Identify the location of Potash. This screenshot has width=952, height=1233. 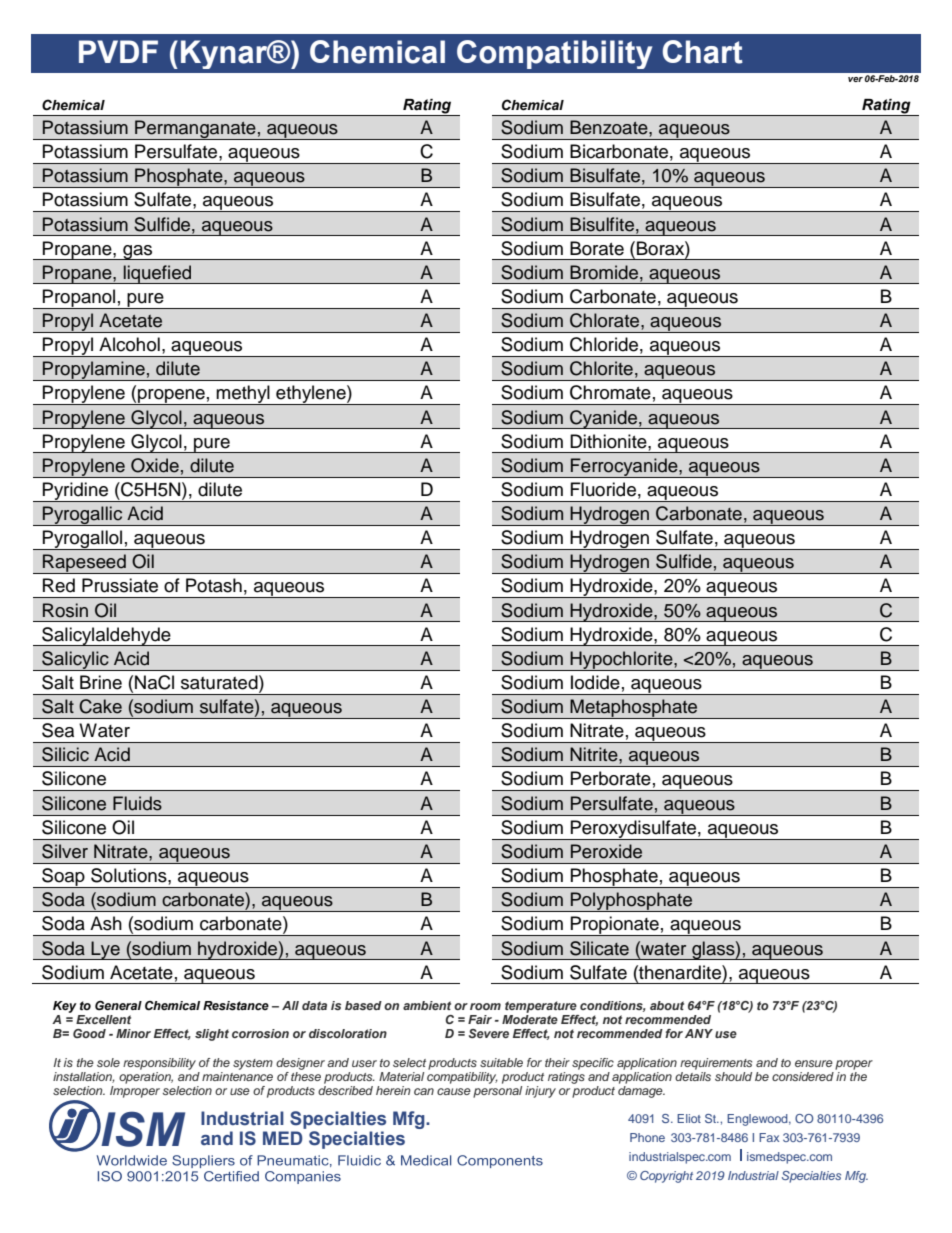
(214, 585).
